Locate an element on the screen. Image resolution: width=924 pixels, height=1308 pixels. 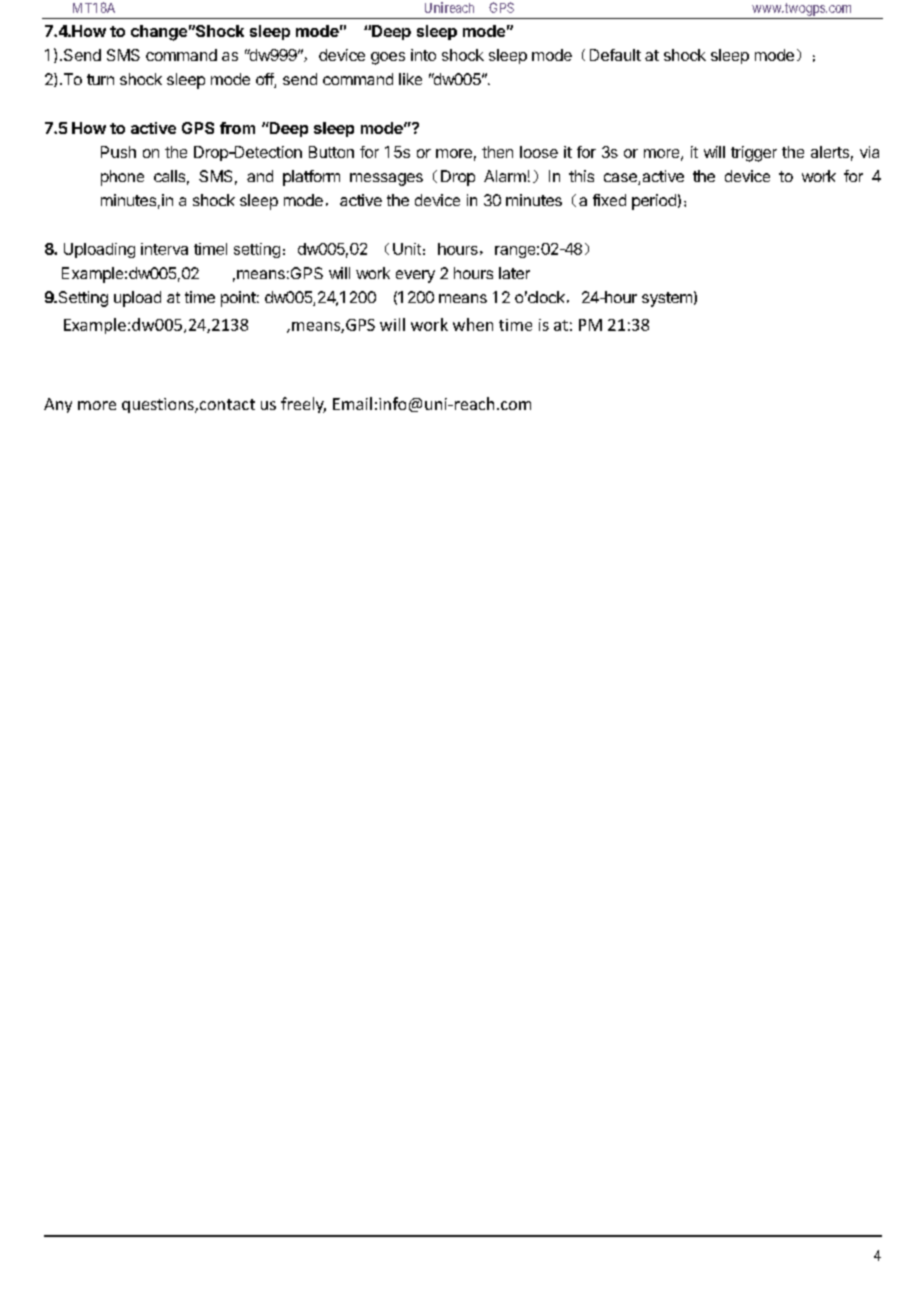
point is located at coordinates (238, 299).
